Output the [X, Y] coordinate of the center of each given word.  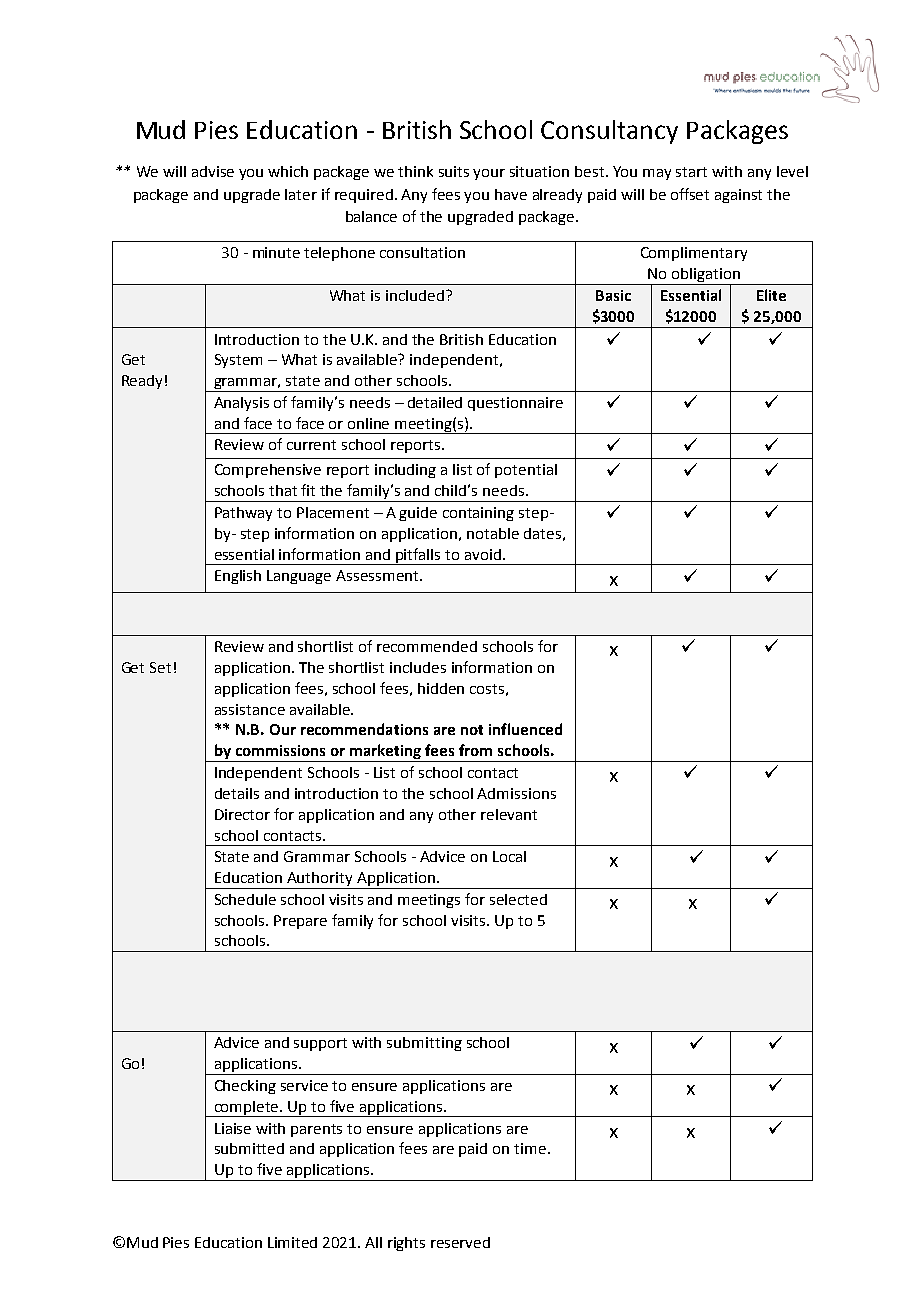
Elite [771, 295]
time [530, 1148]
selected [518, 899]
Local [509, 856]
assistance [250, 709]
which [288, 171]
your [489, 174]
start [691, 172]
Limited [292, 1242]
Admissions [516, 793]
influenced [525, 729]
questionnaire [515, 404]
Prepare [300, 922]
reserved [460, 1242]
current [311, 445]
